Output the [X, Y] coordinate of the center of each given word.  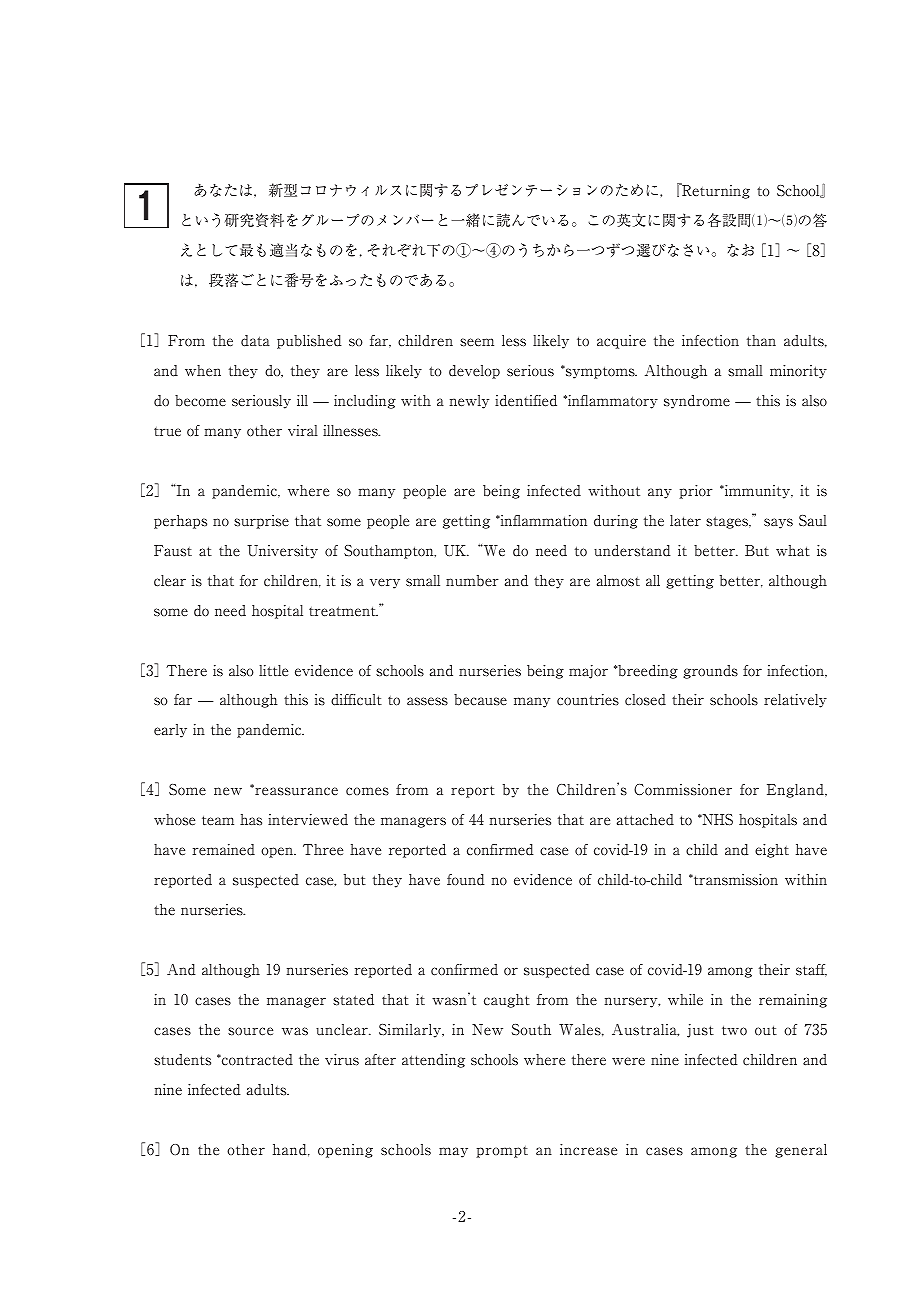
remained [223, 850]
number [472, 581]
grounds [710, 672]
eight [772, 851]
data [255, 341]
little [273, 671]
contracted [256, 1060]
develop [474, 372]
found [466, 880]
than [761, 340]
